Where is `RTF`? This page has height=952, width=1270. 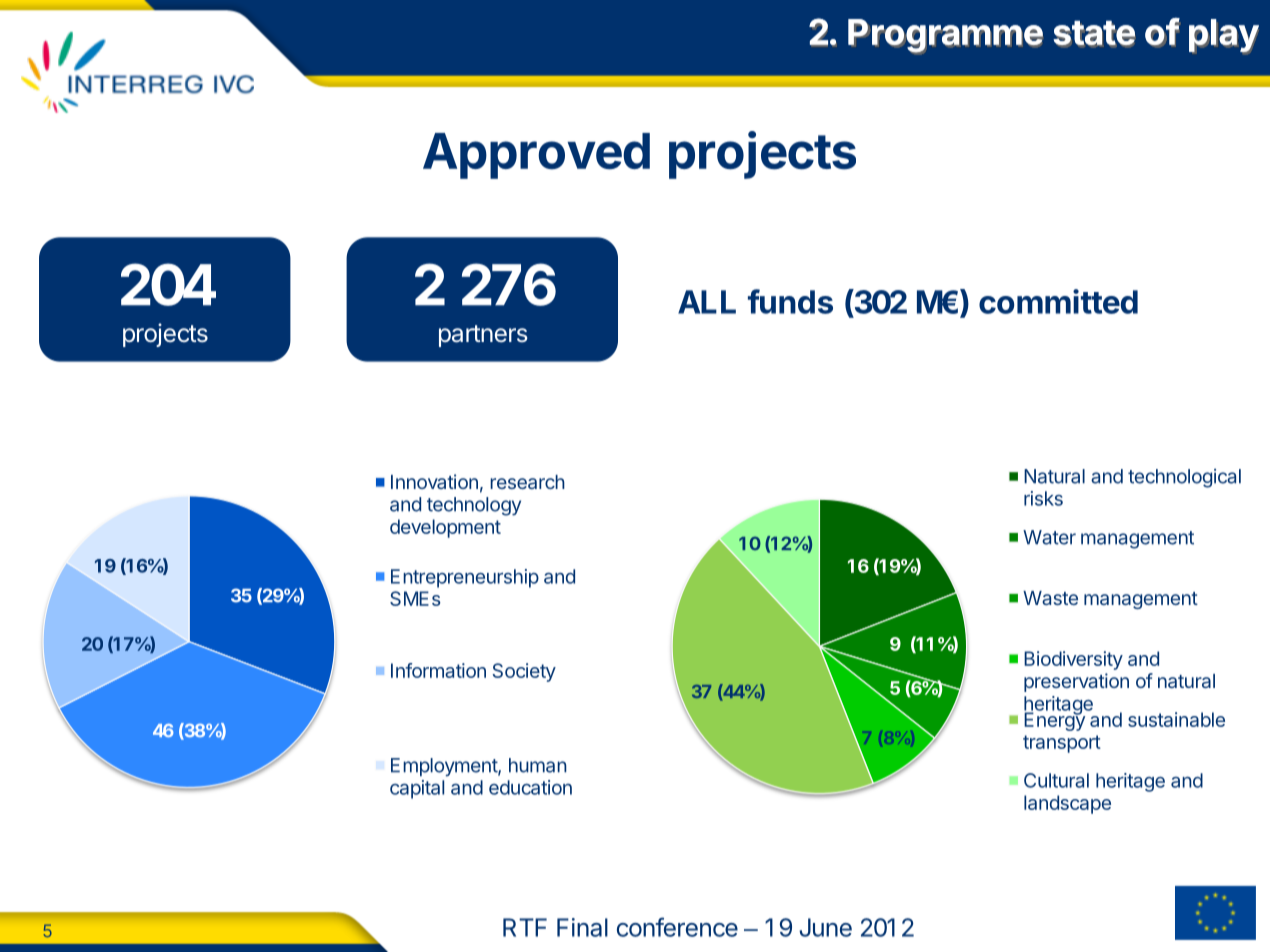
RTF is located at coordinates (525, 927).
